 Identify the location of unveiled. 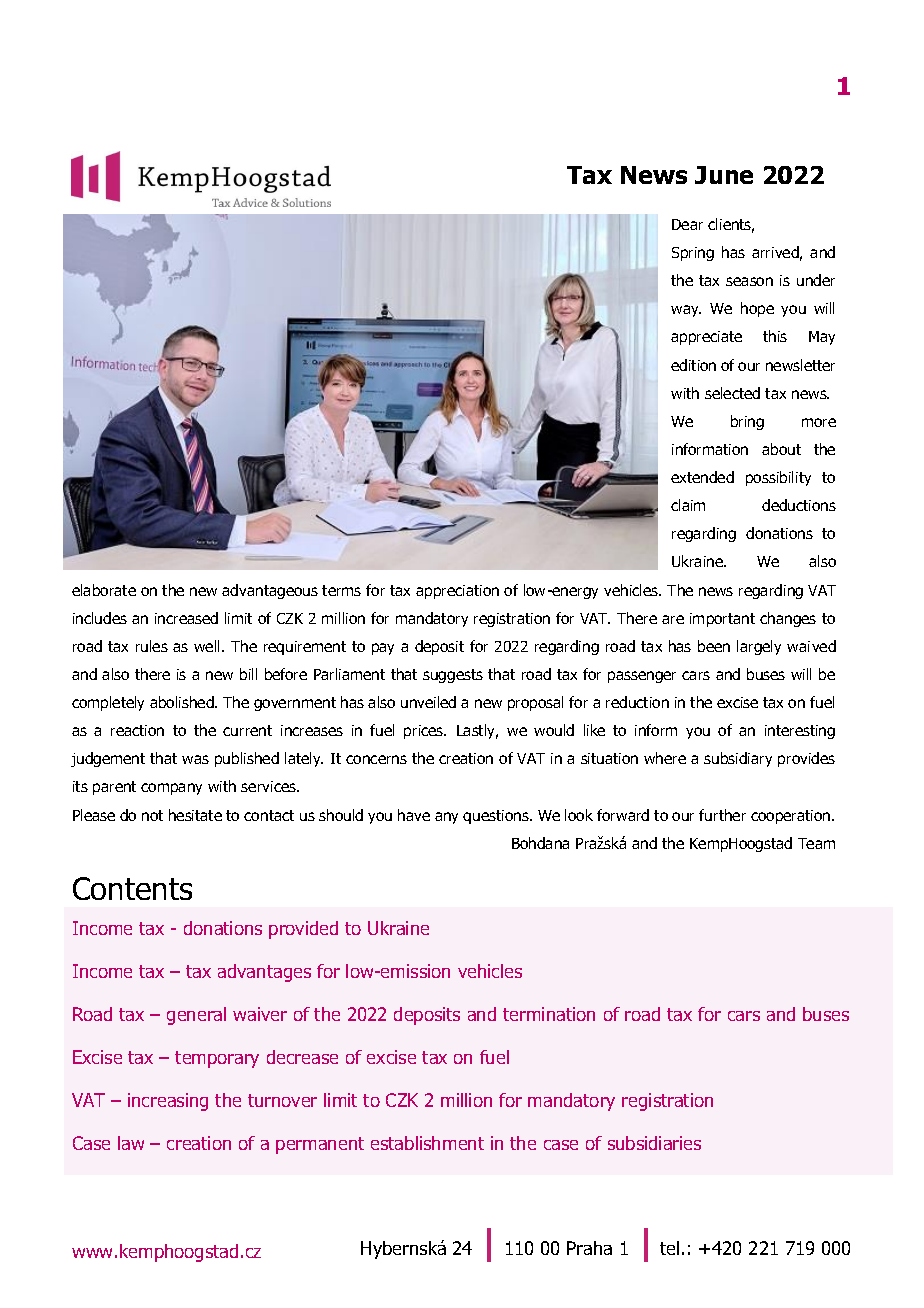
(428, 702).
